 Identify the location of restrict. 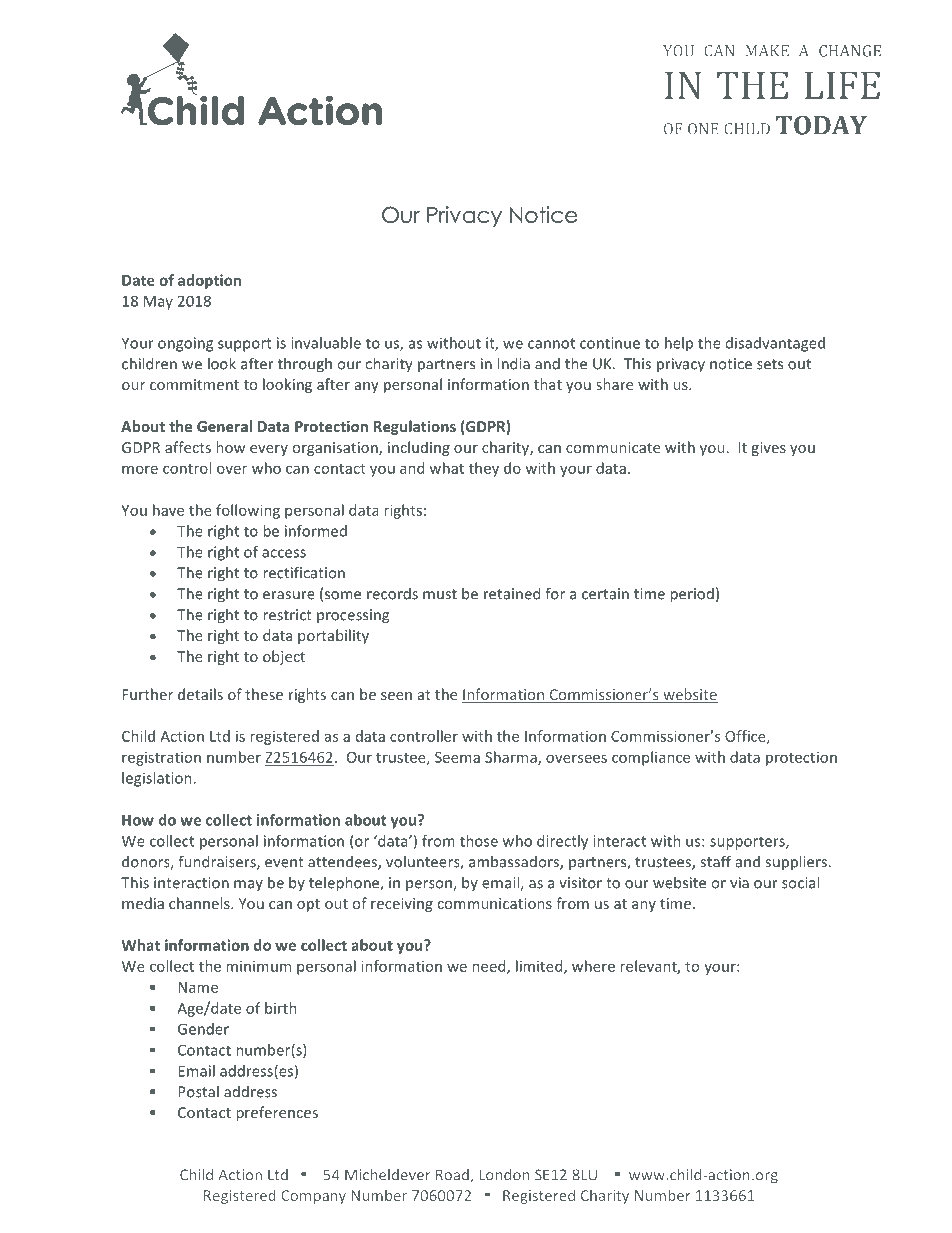
(287, 615).
